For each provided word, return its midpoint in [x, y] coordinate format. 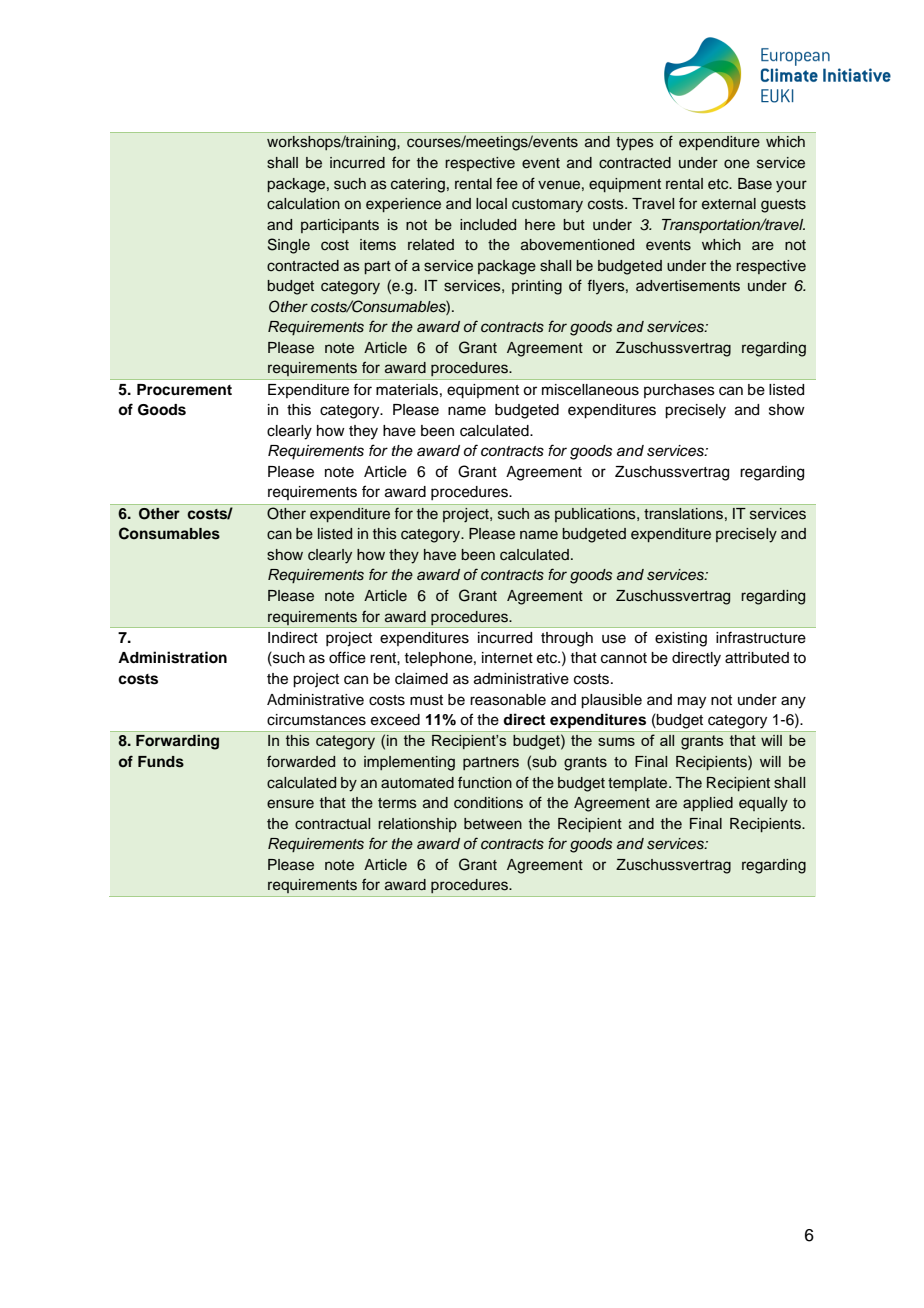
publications [596, 515]
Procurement [184, 390]
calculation [303, 204]
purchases [679, 391]
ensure [290, 804]
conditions [488, 803]
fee [507, 183]
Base [755, 184]
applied [708, 804]
